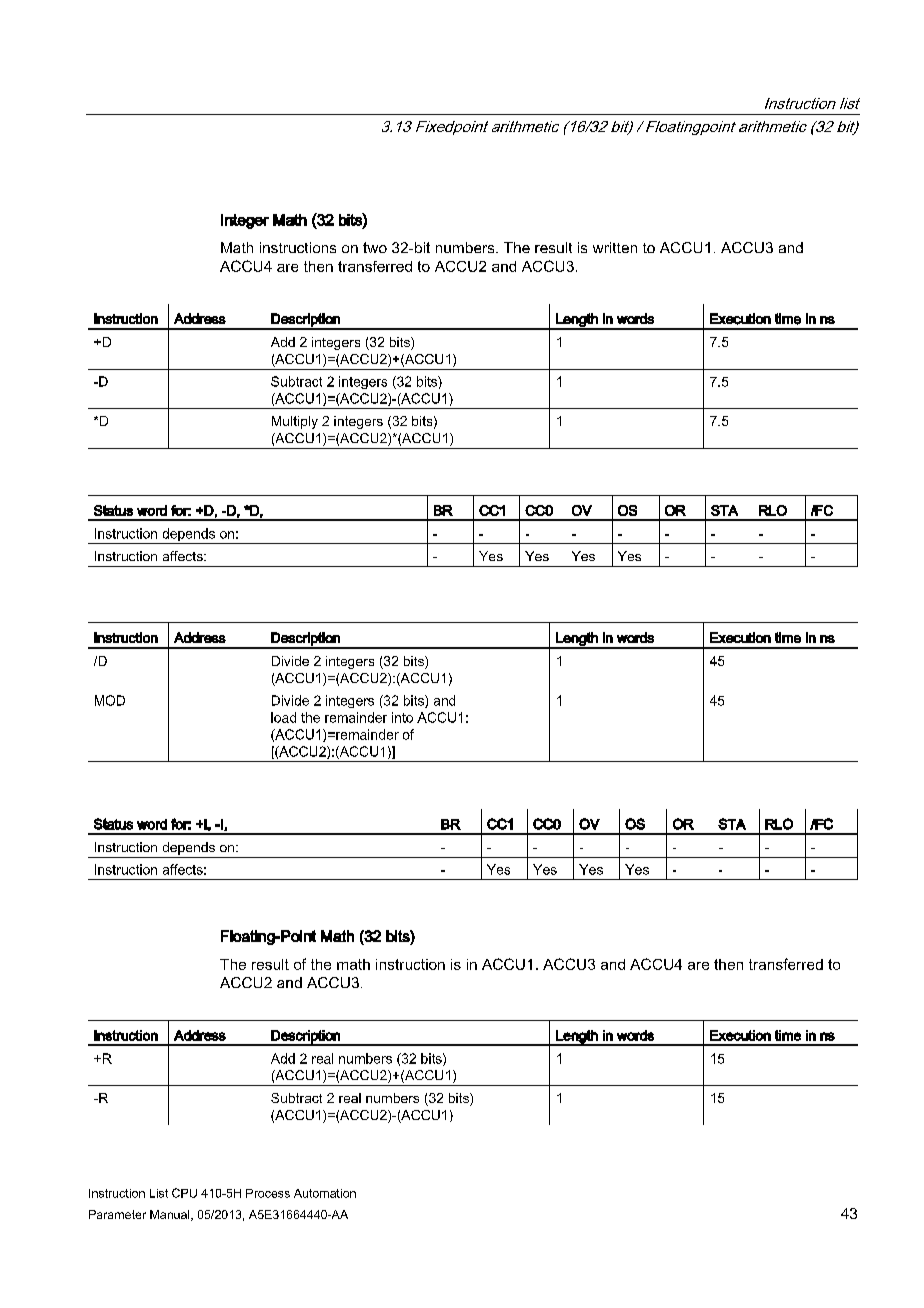 The image size is (924, 1308). Describe the element at coordinates (375, 247) in the image. I see `two` at that location.
